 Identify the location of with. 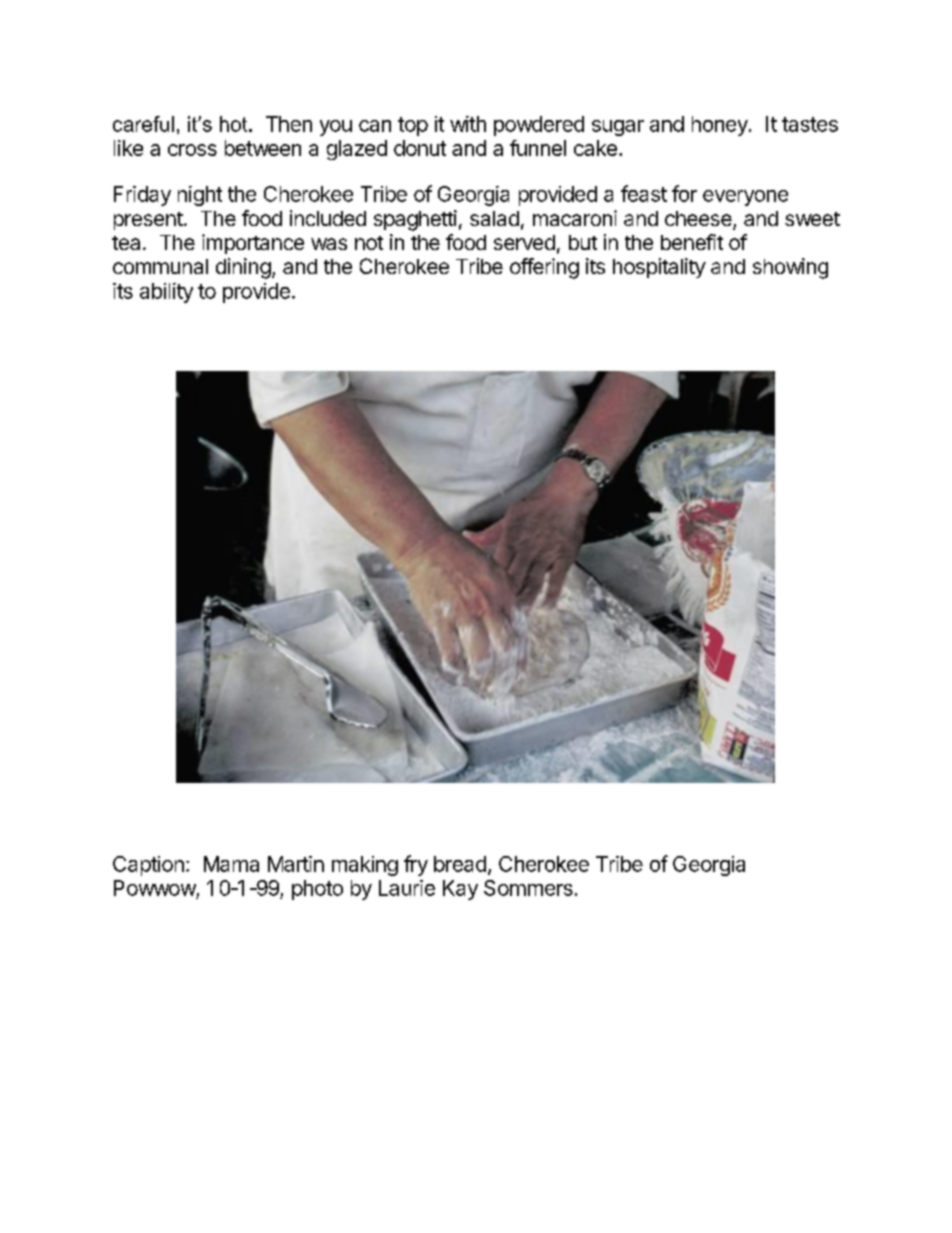
(468, 124).
